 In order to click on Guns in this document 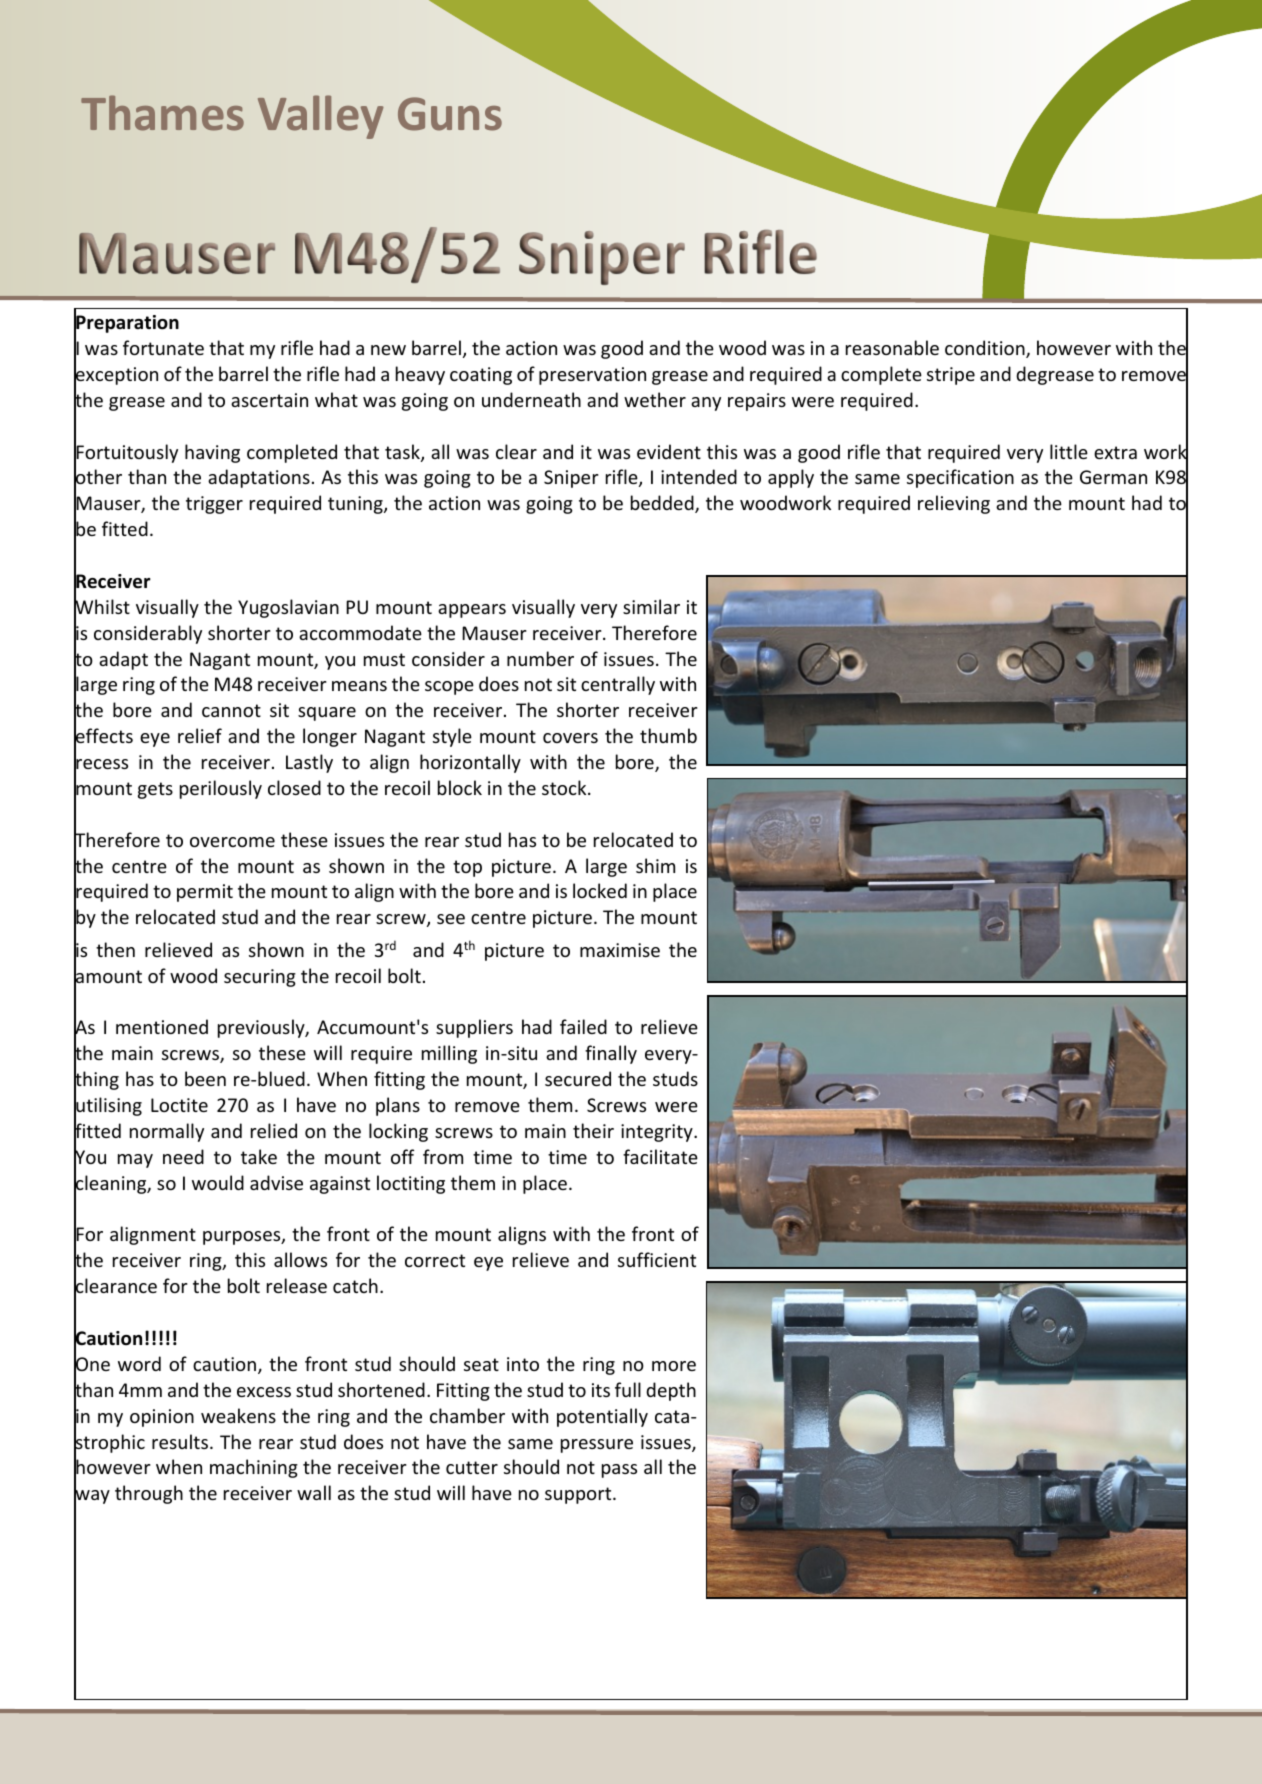, I will do `click(450, 114)`.
